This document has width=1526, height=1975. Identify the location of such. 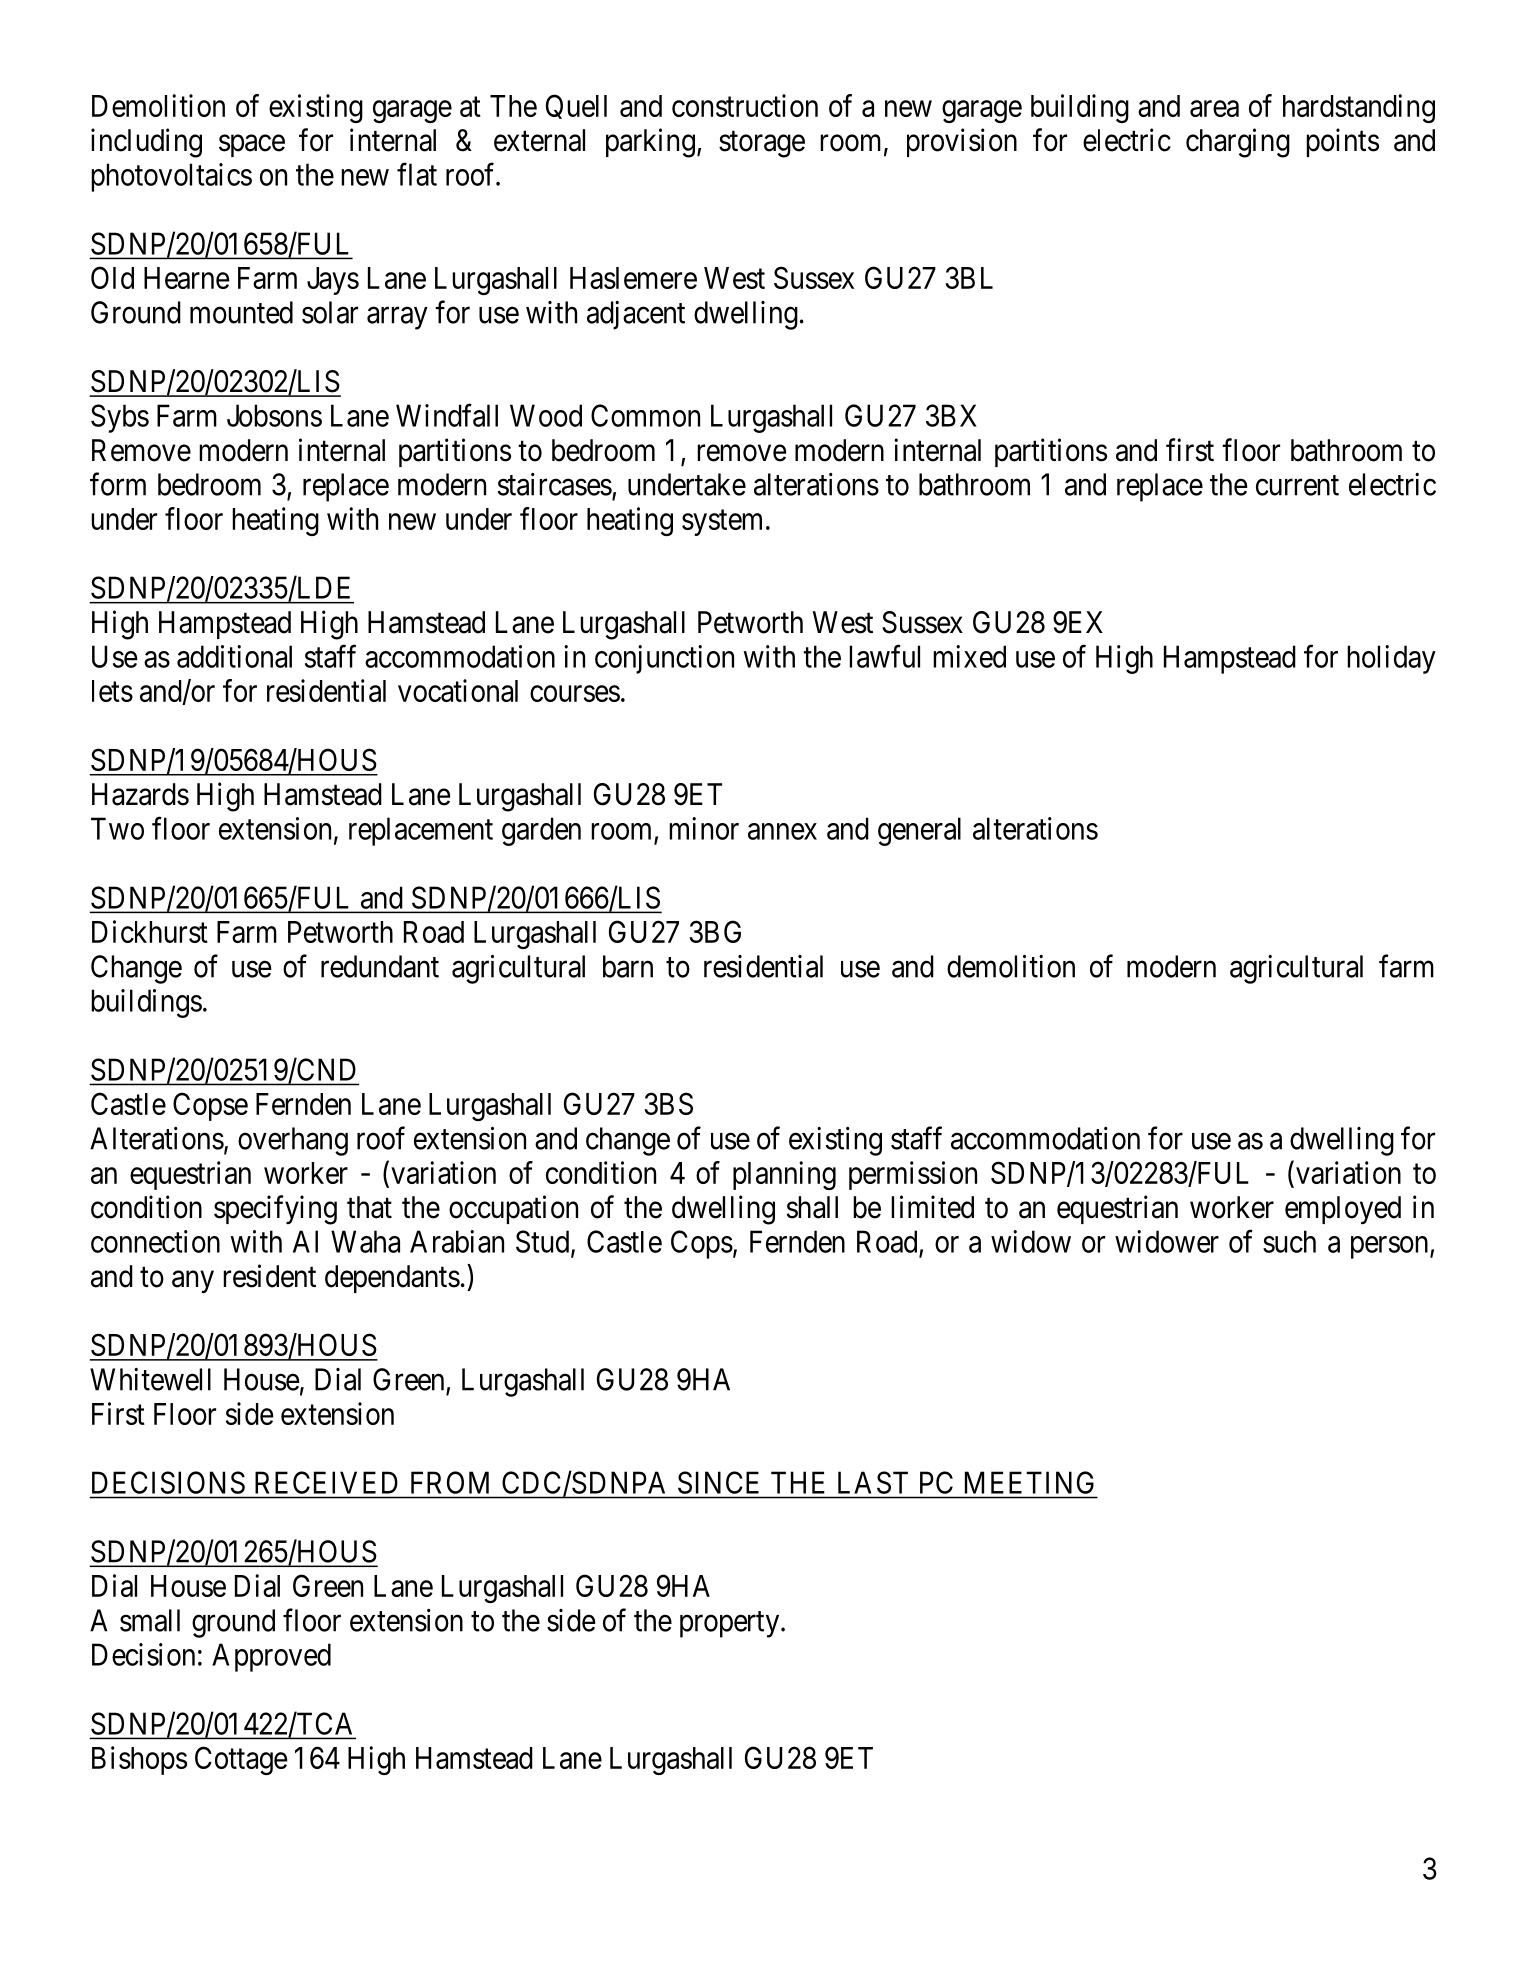
(1289, 1241).
